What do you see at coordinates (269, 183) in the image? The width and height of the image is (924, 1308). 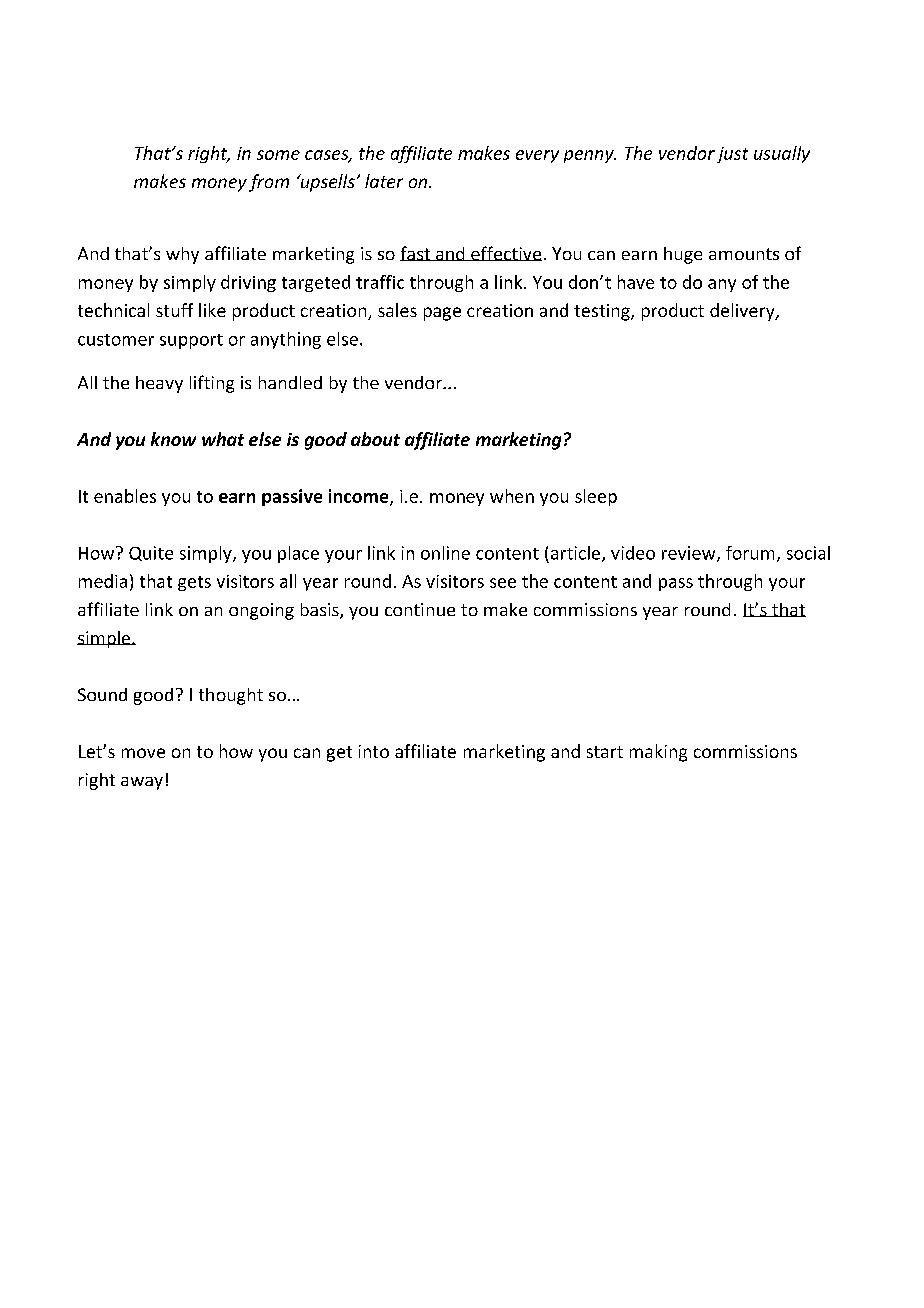 I see `from` at bounding box center [269, 183].
